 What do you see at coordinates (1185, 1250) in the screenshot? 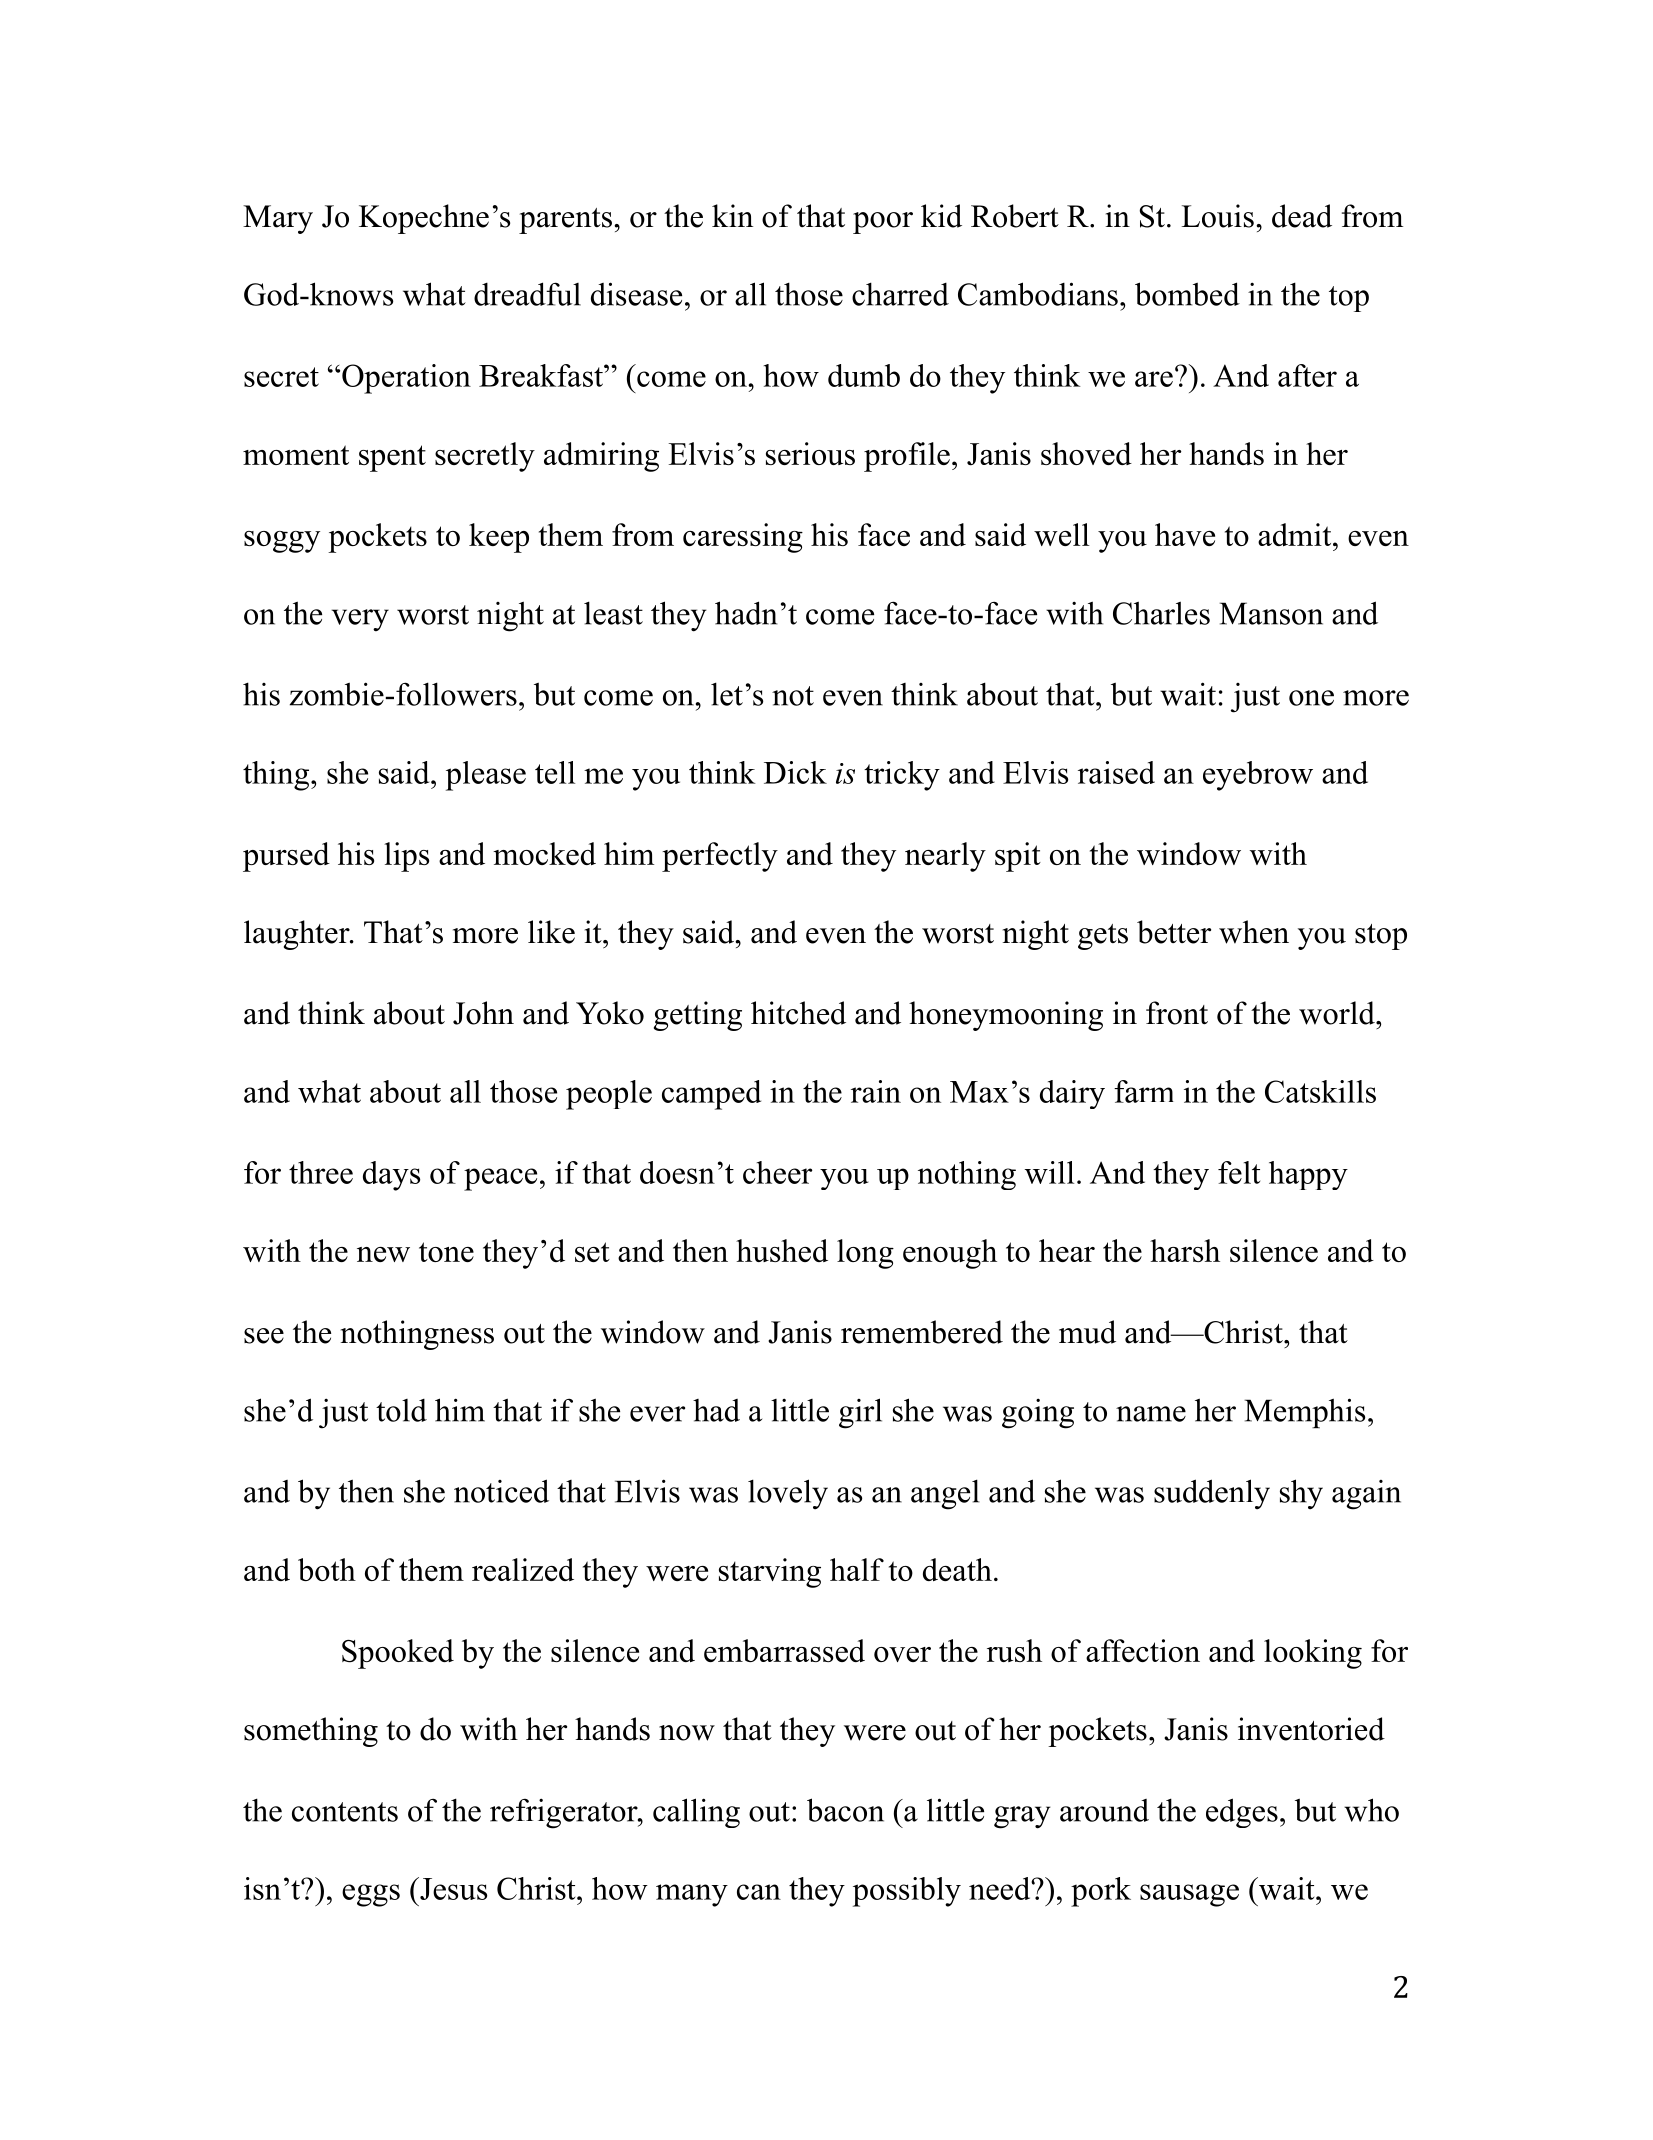
I see `harsh` at bounding box center [1185, 1250].
